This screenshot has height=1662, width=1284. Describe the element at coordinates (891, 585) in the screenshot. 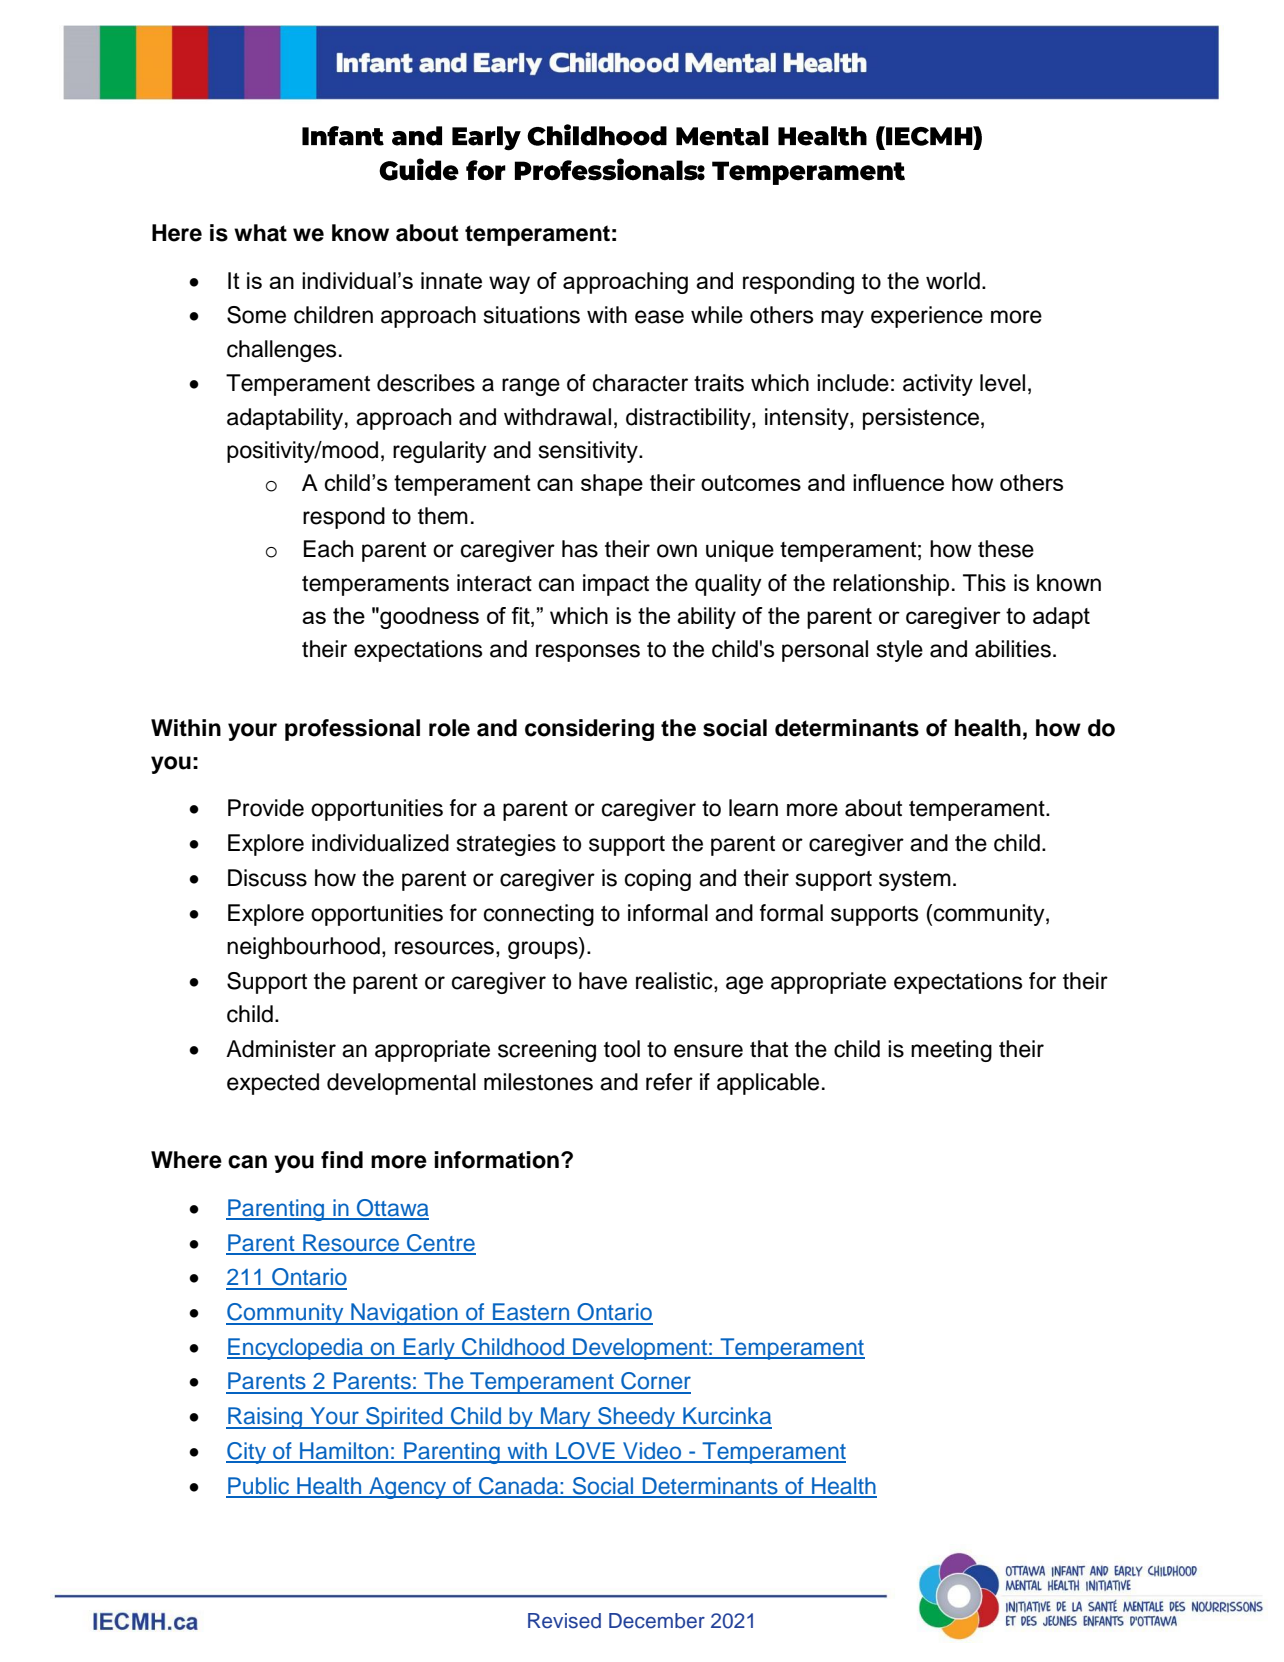

I see `relationship` at that location.
